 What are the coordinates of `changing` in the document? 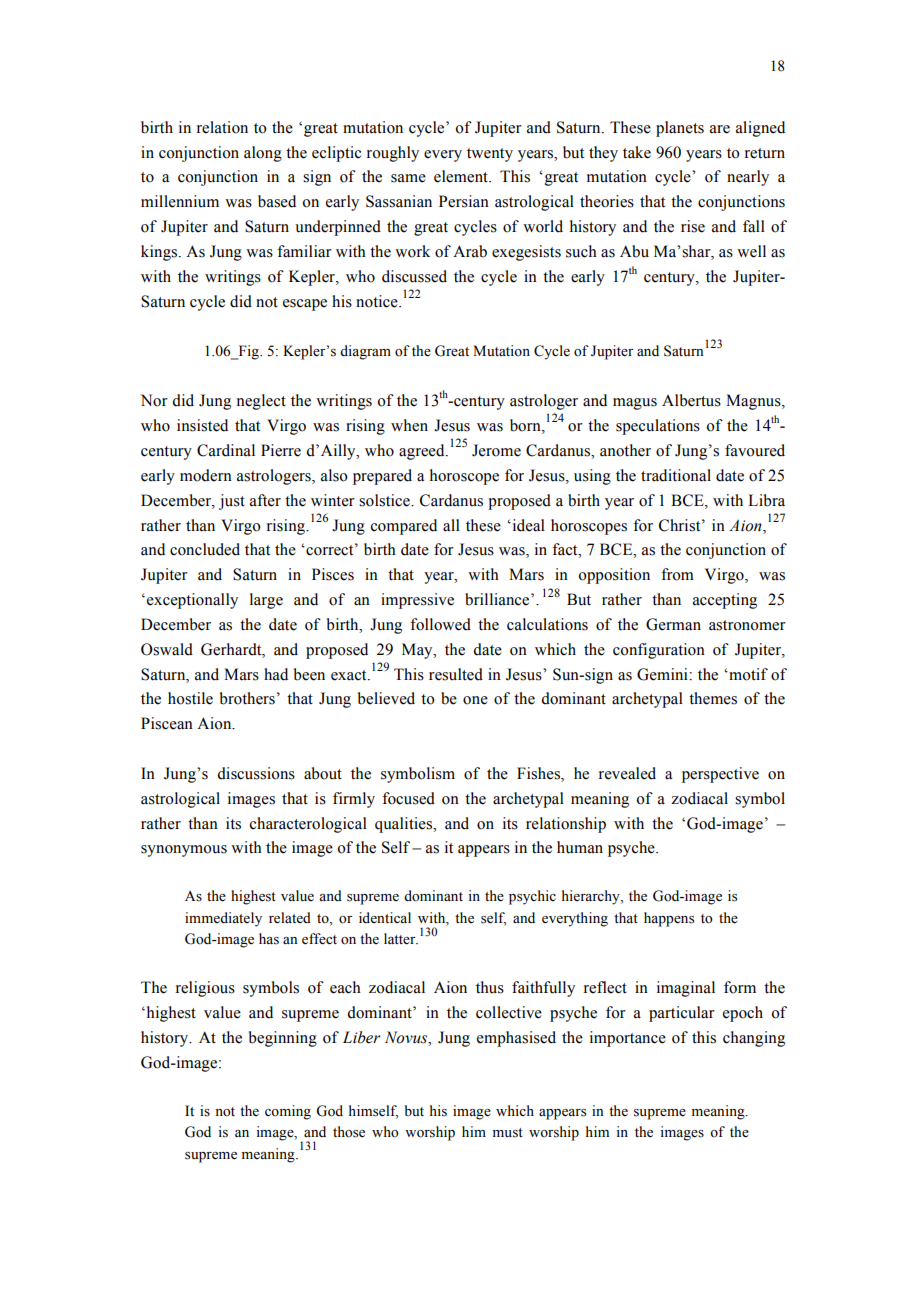 It's located at (754, 1039).
